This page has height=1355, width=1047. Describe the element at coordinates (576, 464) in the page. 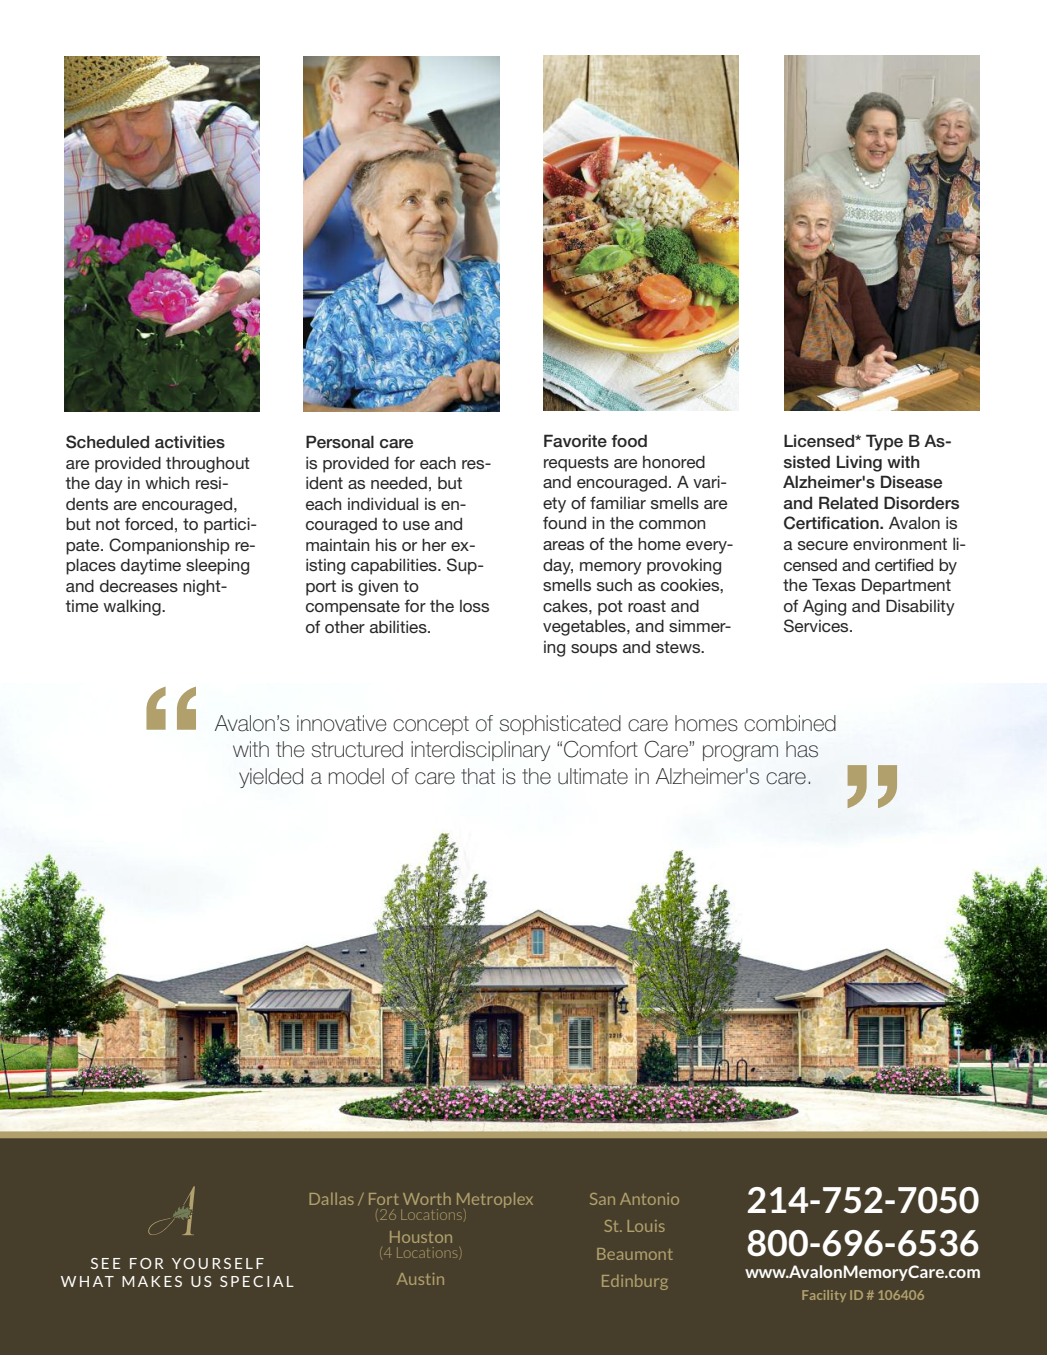

I see `requests` at that location.
